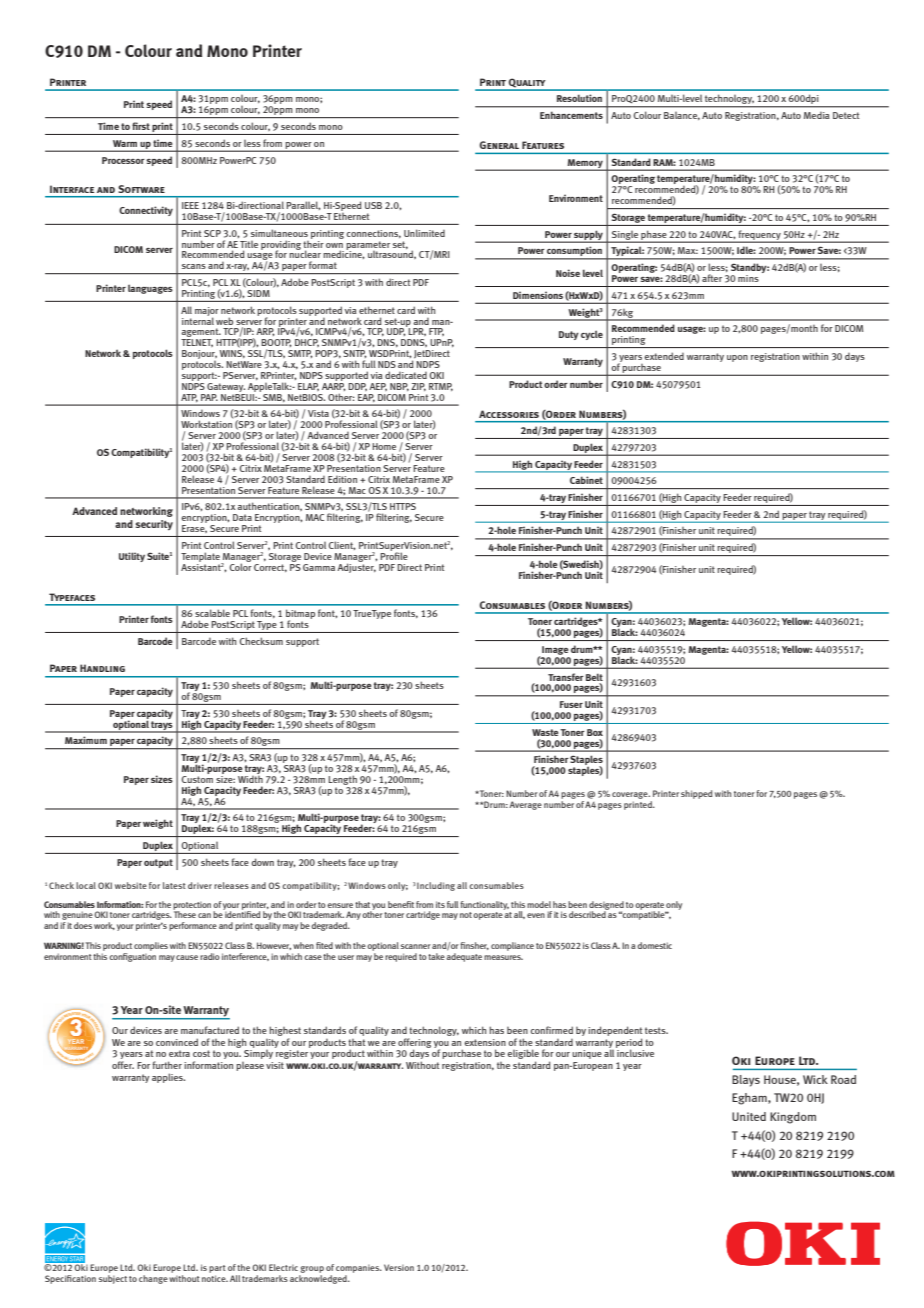 This screenshot has height=1308, width=924. What do you see at coordinates (141, 126) in the screenshot?
I see `first` at bounding box center [141, 126].
